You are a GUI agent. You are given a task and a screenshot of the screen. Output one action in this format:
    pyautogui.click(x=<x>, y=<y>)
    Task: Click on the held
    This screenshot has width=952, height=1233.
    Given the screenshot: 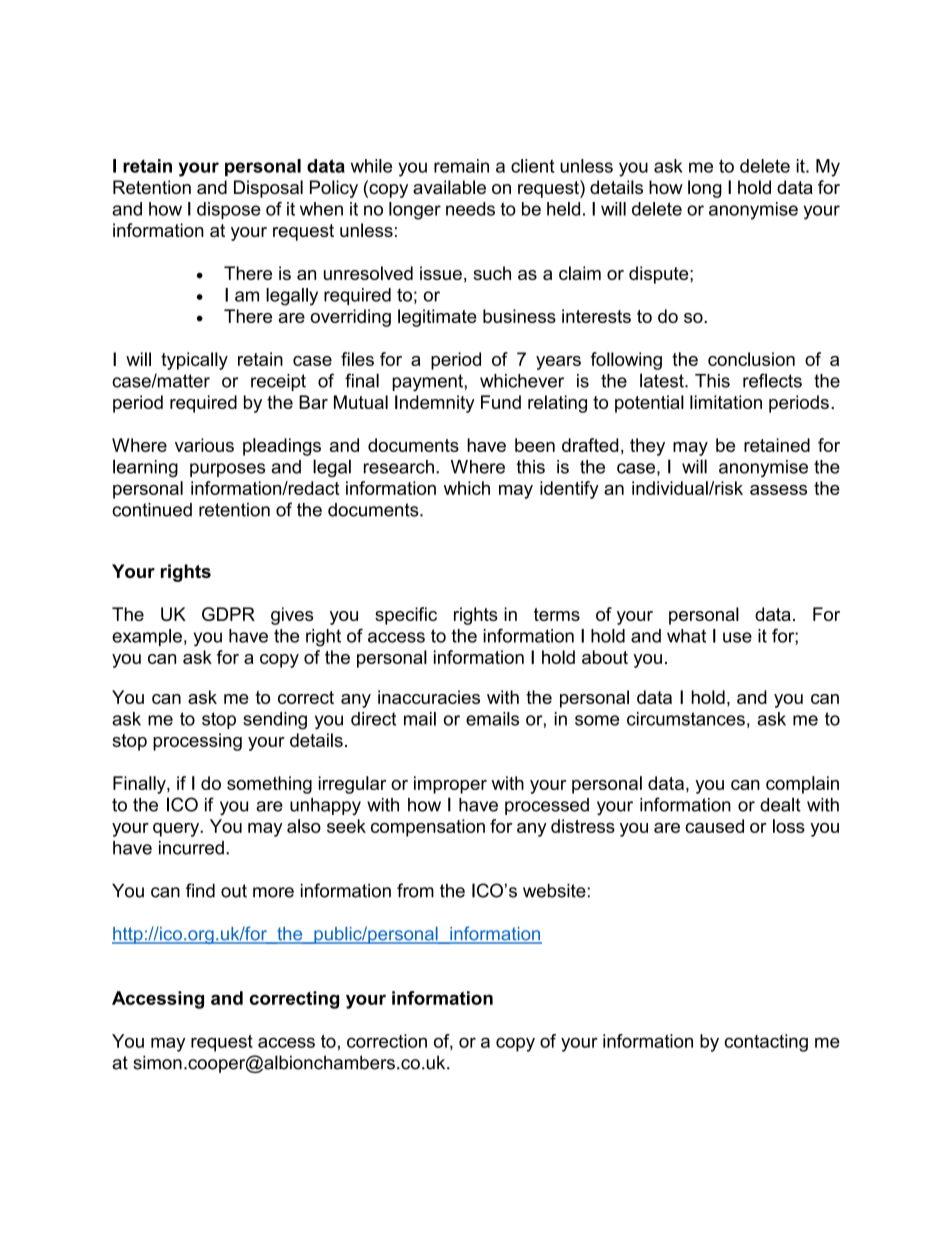 What is the action you would take?
    pyautogui.click(x=563, y=209)
